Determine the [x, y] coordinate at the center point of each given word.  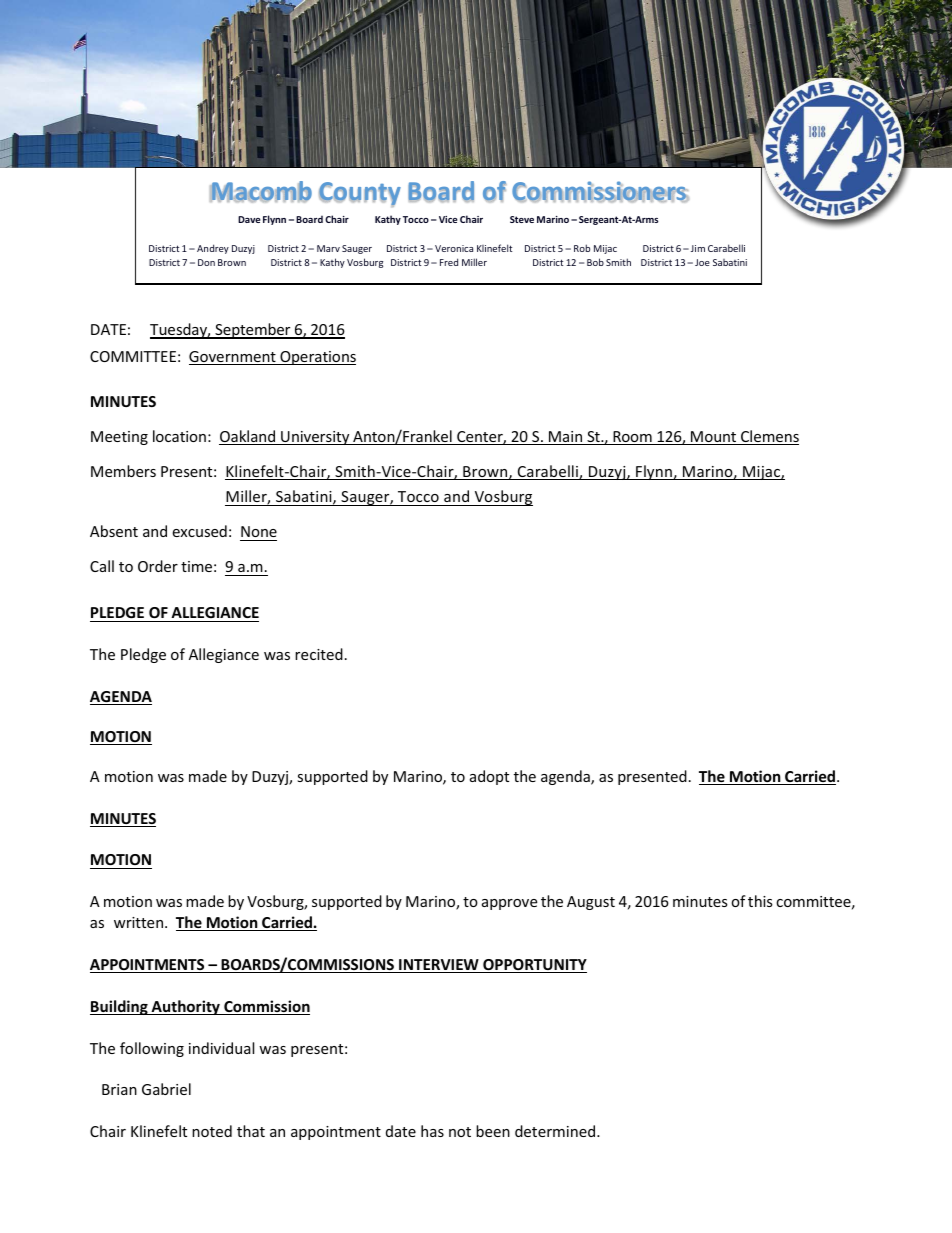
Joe [702, 262]
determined [556, 1131]
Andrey [213, 249]
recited [319, 654]
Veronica [454, 248]
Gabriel [166, 1089]
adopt [489, 777]
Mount [714, 438]
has [432, 1131]
